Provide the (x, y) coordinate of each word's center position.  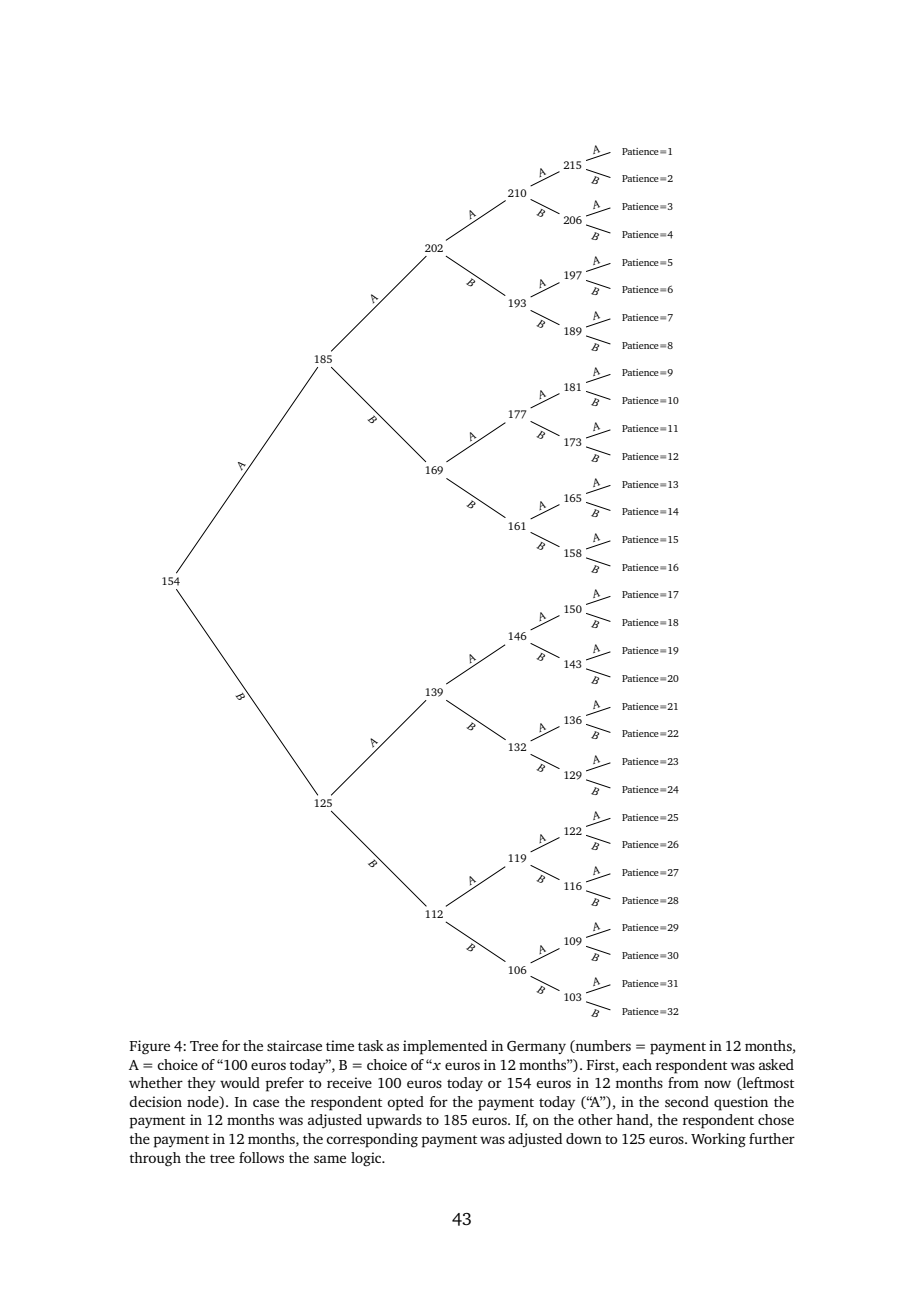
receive (349, 1082)
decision (155, 1101)
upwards (394, 1121)
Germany (536, 1047)
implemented (445, 1047)
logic (367, 1159)
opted (405, 1103)
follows (261, 1157)
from (683, 1082)
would (240, 1082)
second (687, 1101)
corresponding (372, 1140)
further (772, 1138)
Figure (149, 1047)
